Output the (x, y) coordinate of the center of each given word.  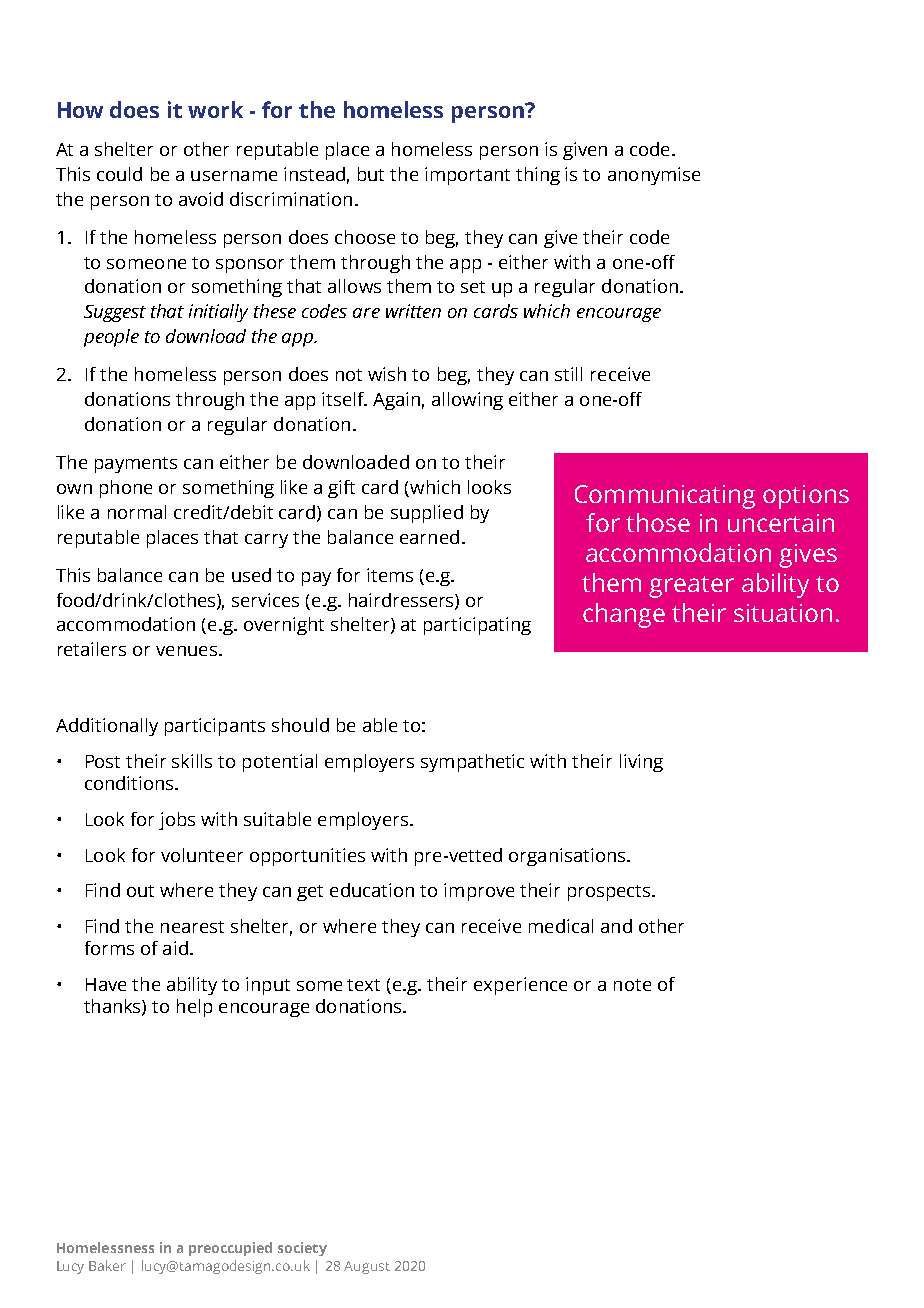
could (119, 174)
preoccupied (230, 1249)
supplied (427, 514)
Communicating (665, 497)
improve (479, 892)
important (467, 176)
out (140, 891)
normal (137, 512)
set (473, 287)
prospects (610, 893)
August (367, 1267)
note (632, 985)
